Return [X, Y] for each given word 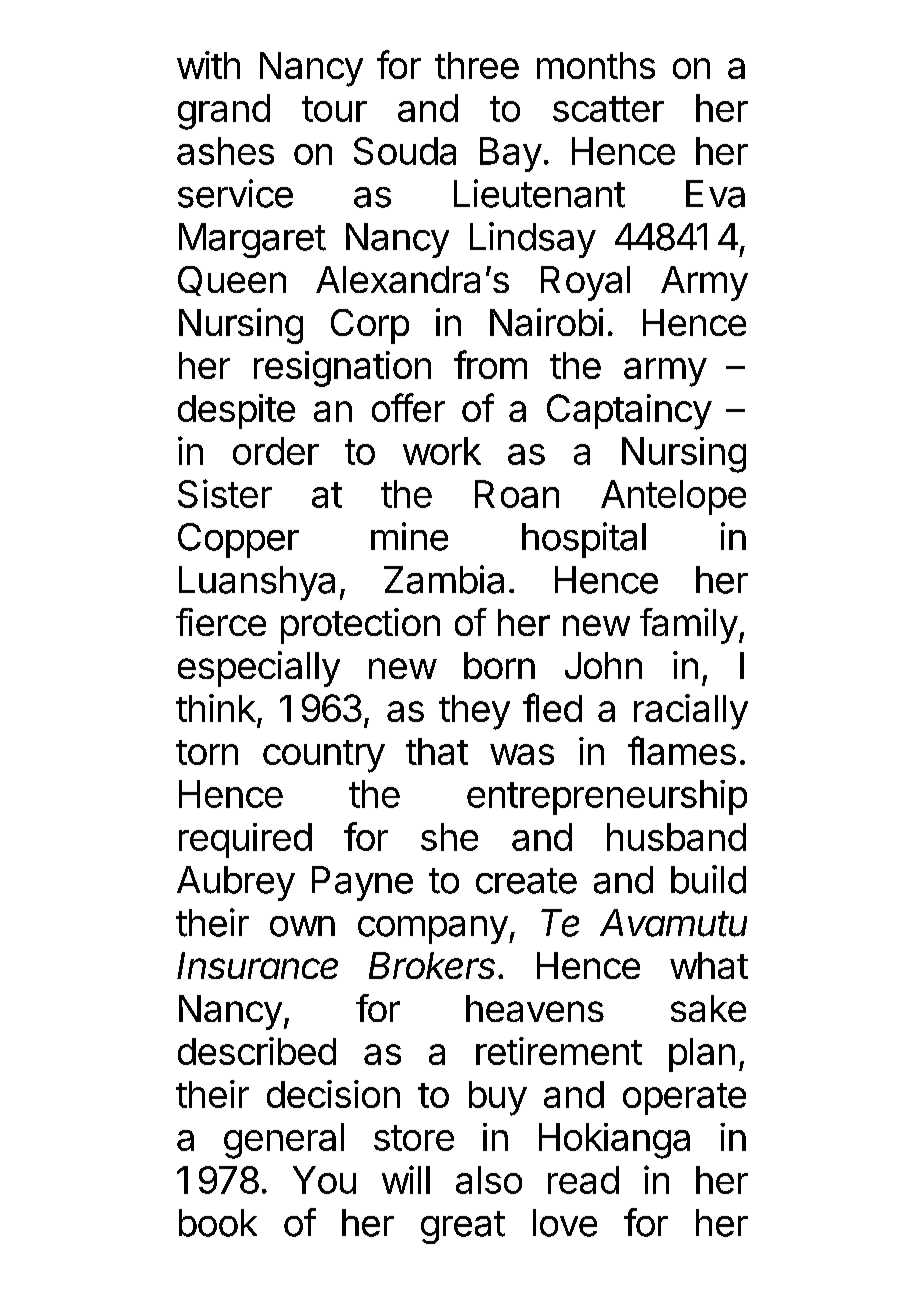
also [489, 1180]
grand [224, 112]
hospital [584, 540]
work [442, 451]
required [245, 840]
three [477, 65]
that [437, 751]
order [276, 451]
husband [676, 837]
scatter [608, 109]
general [284, 1141]
